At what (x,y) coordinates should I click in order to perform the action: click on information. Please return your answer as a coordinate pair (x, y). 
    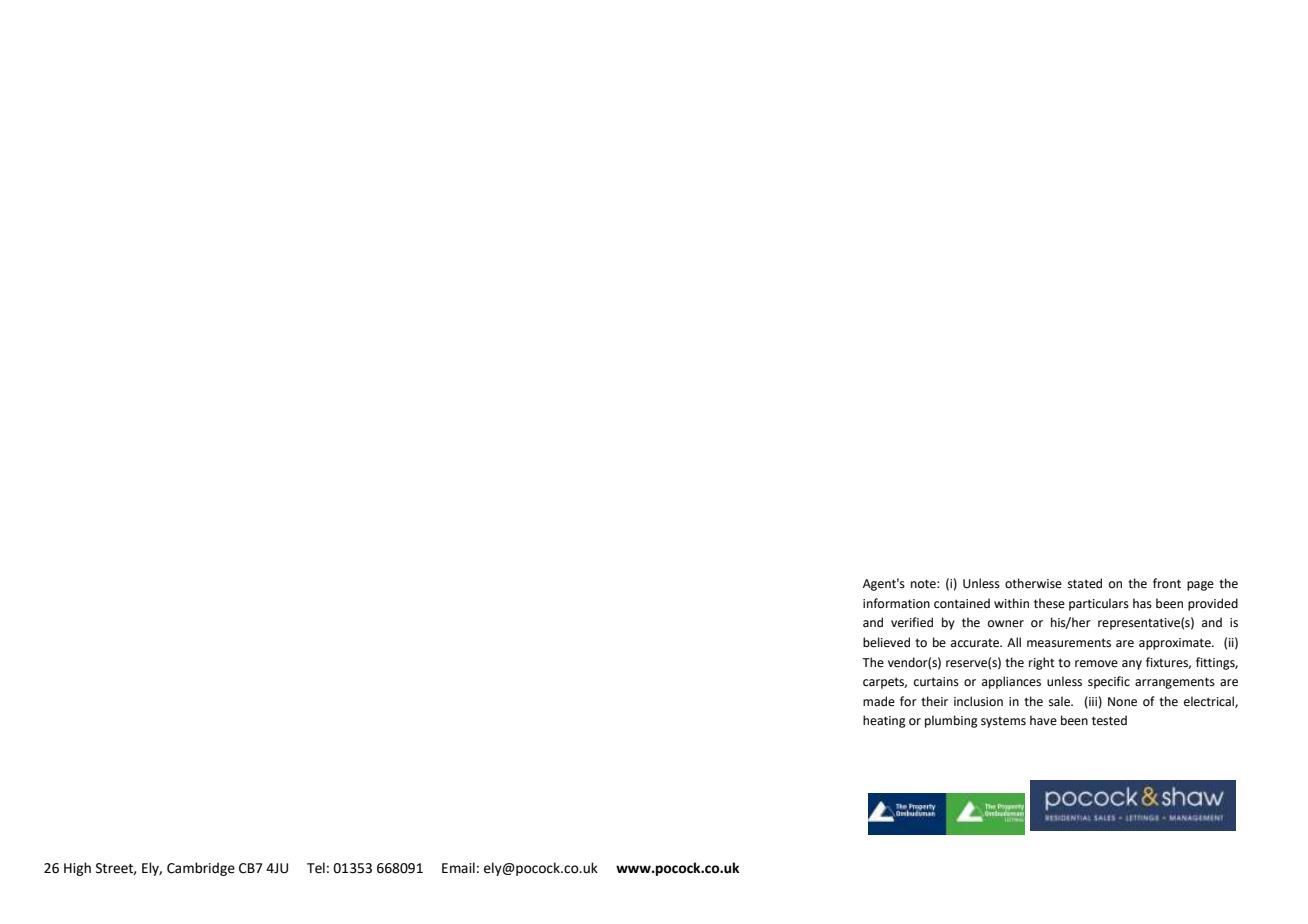
    Looking at the image, I should click on (896, 603).
